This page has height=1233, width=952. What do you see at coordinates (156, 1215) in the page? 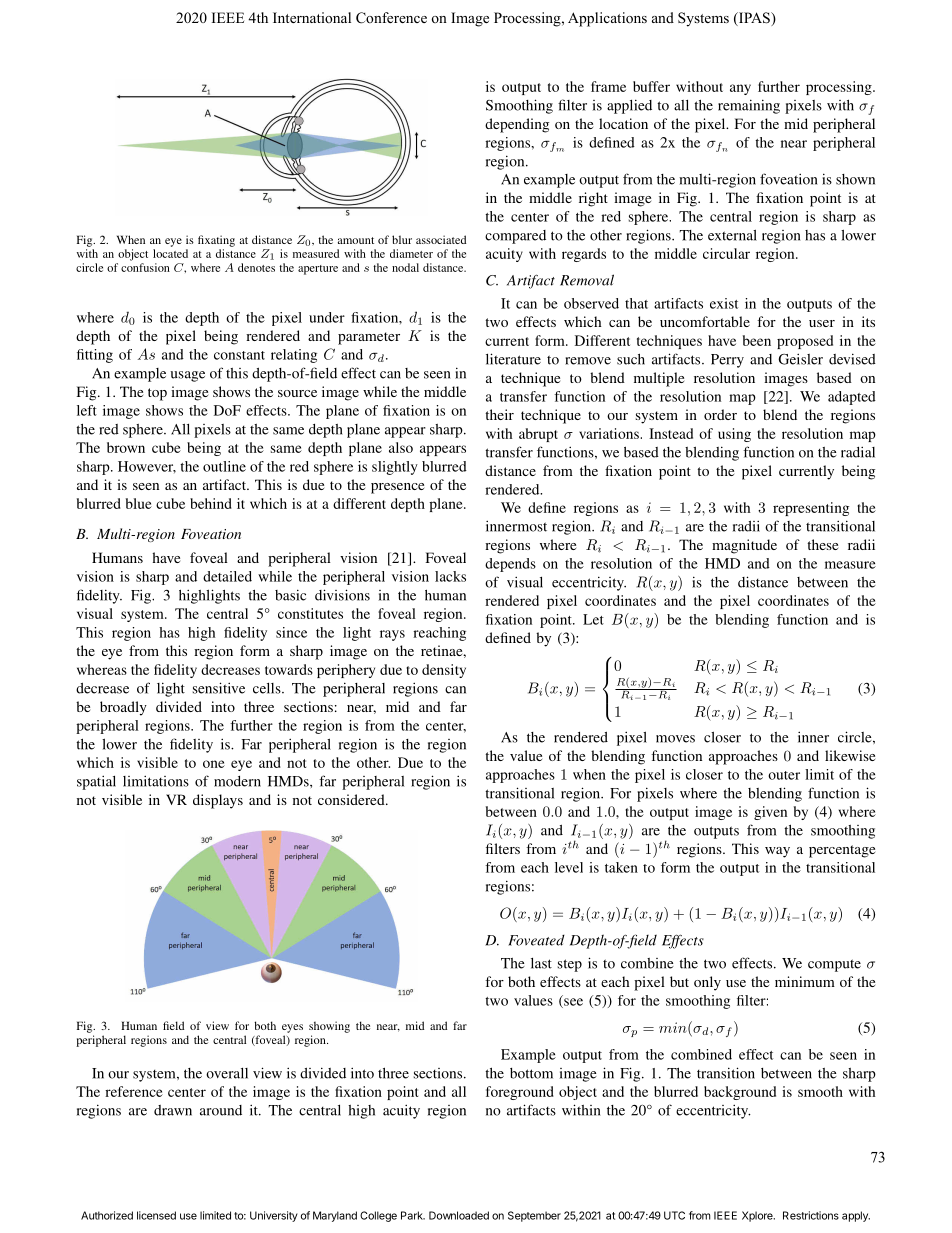
I see `licensed` at bounding box center [156, 1215].
